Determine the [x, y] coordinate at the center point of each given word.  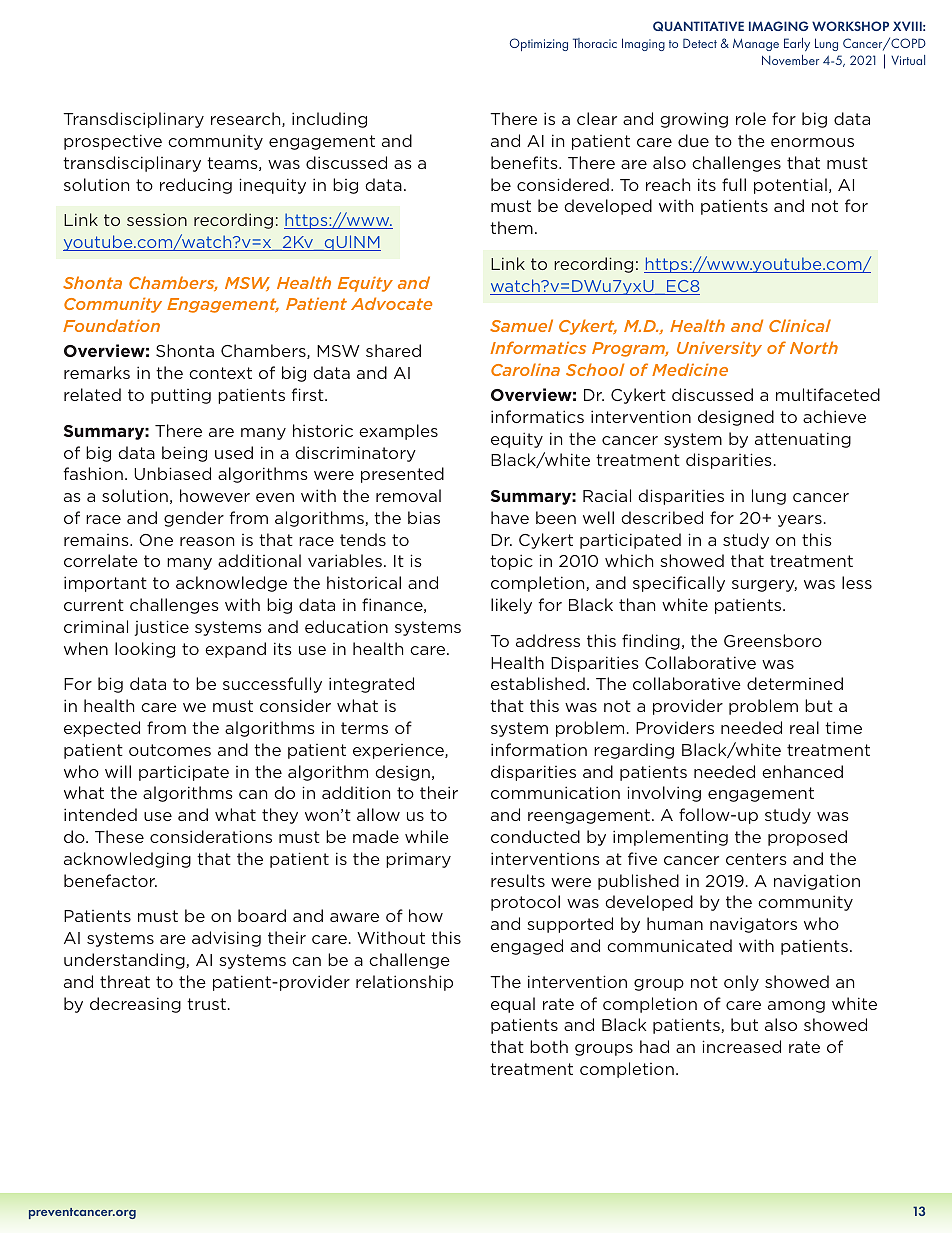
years [800, 521]
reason [207, 541]
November [790, 60]
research [247, 119]
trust [206, 1004]
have [510, 517]
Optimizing [539, 44]
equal [513, 1005]
